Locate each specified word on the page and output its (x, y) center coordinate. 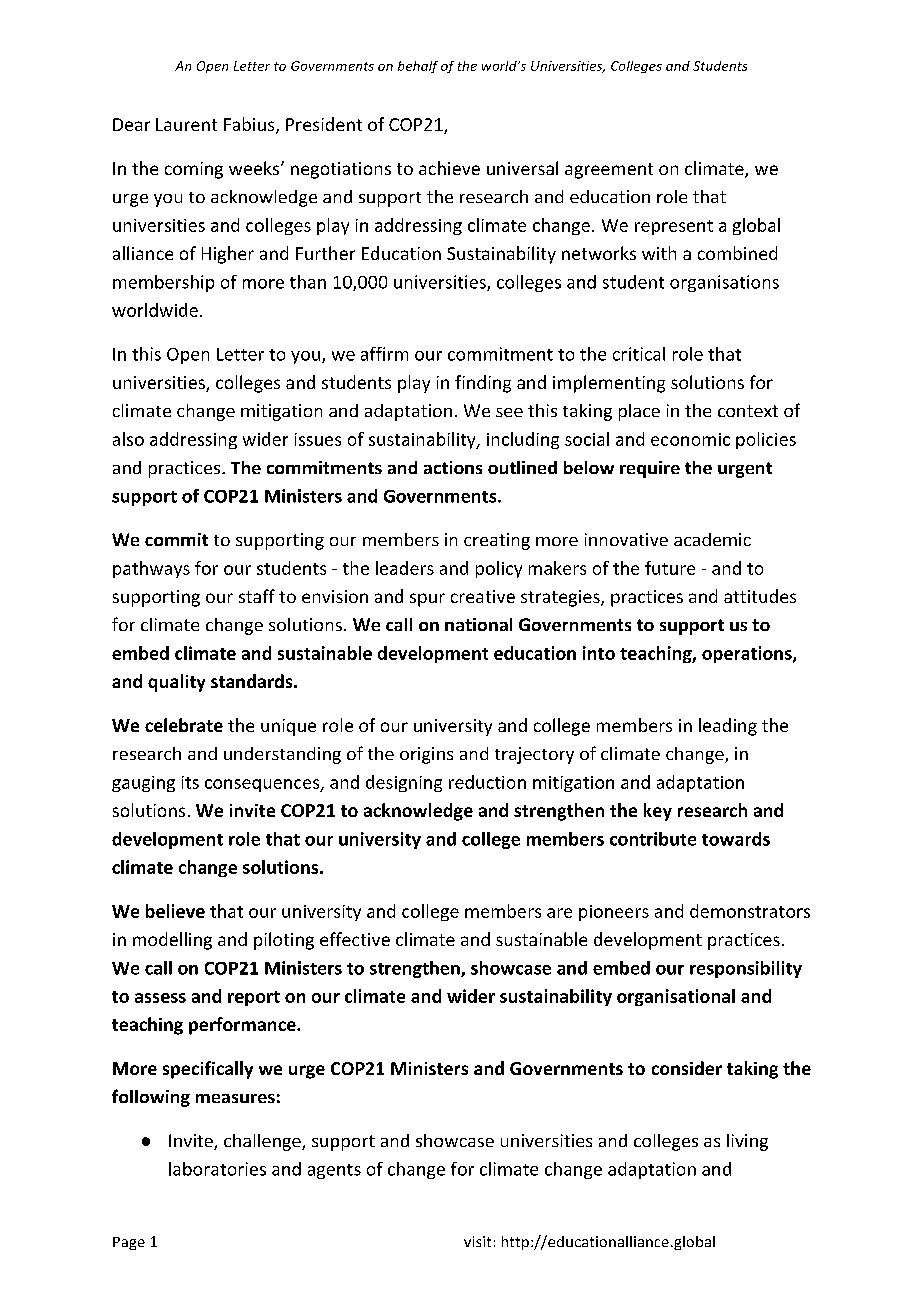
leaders (405, 568)
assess (160, 998)
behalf (418, 67)
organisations (724, 283)
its (190, 782)
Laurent (186, 124)
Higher (228, 255)
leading (728, 727)
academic (712, 539)
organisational (676, 997)
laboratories (217, 1169)
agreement (609, 171)
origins (426, 755)
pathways (151, 569)
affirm (384, 354)
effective (355, 939)
